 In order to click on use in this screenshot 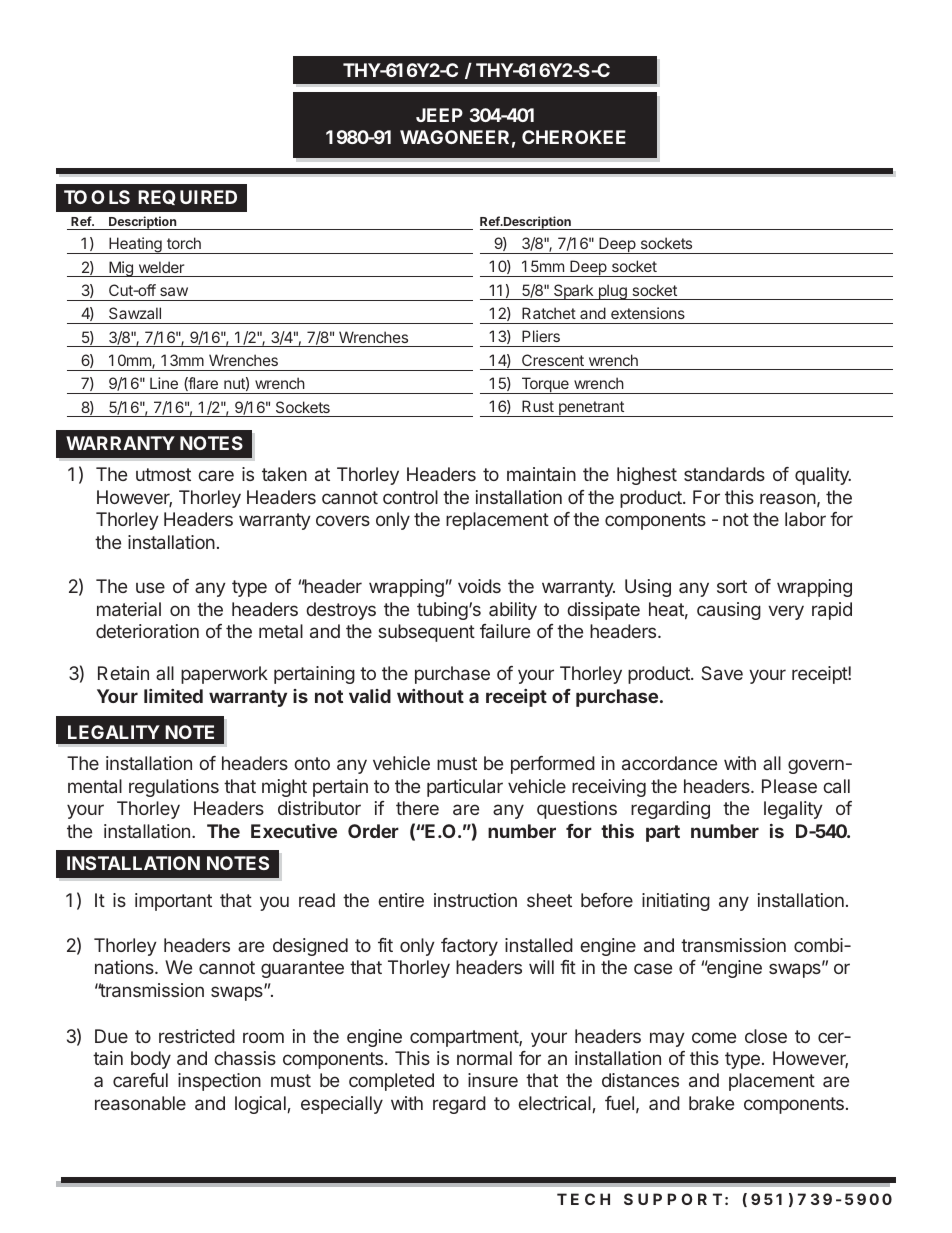, I will do `click(150, 587)`.
